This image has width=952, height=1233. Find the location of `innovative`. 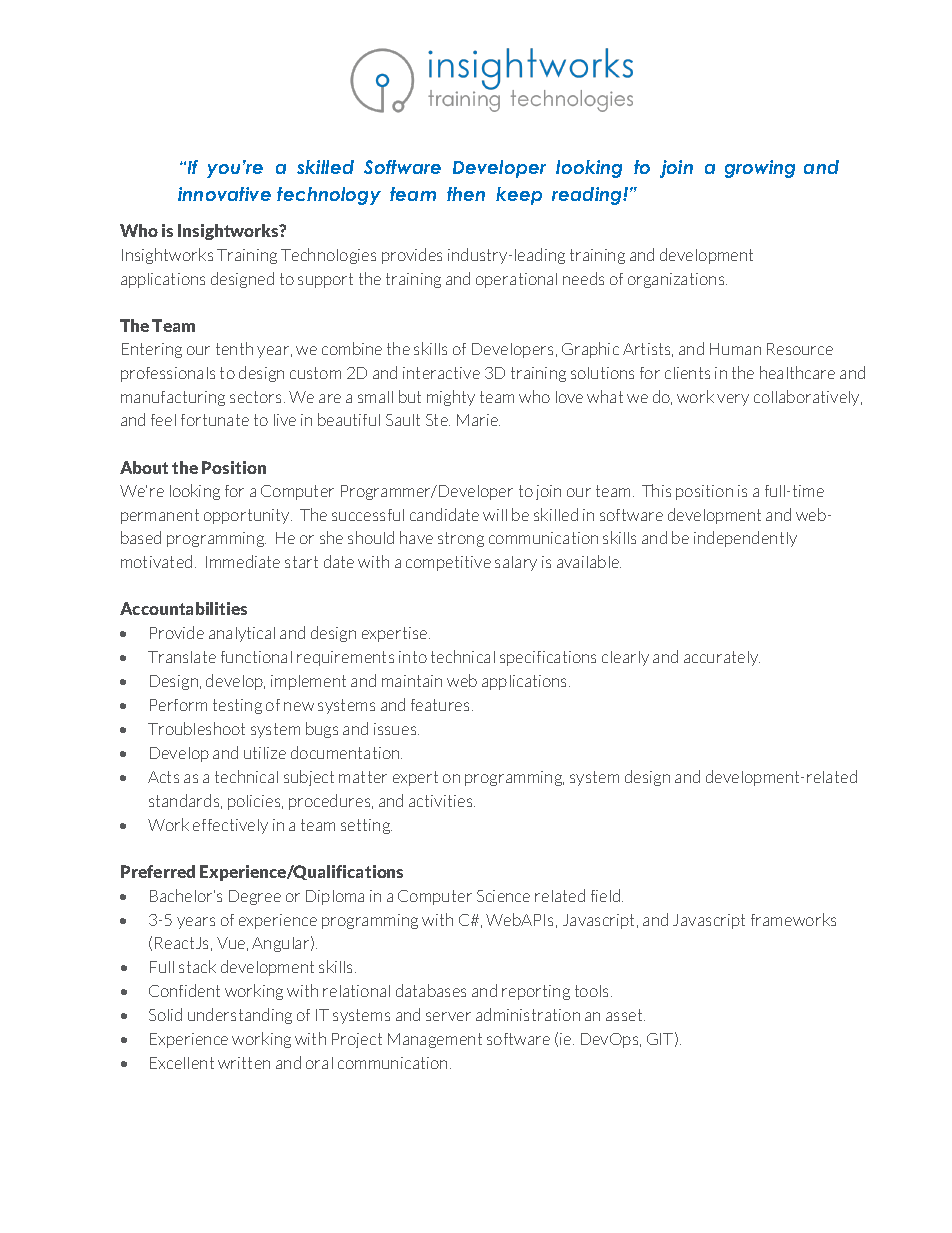

innovative is located at coordinates (224, 194).
